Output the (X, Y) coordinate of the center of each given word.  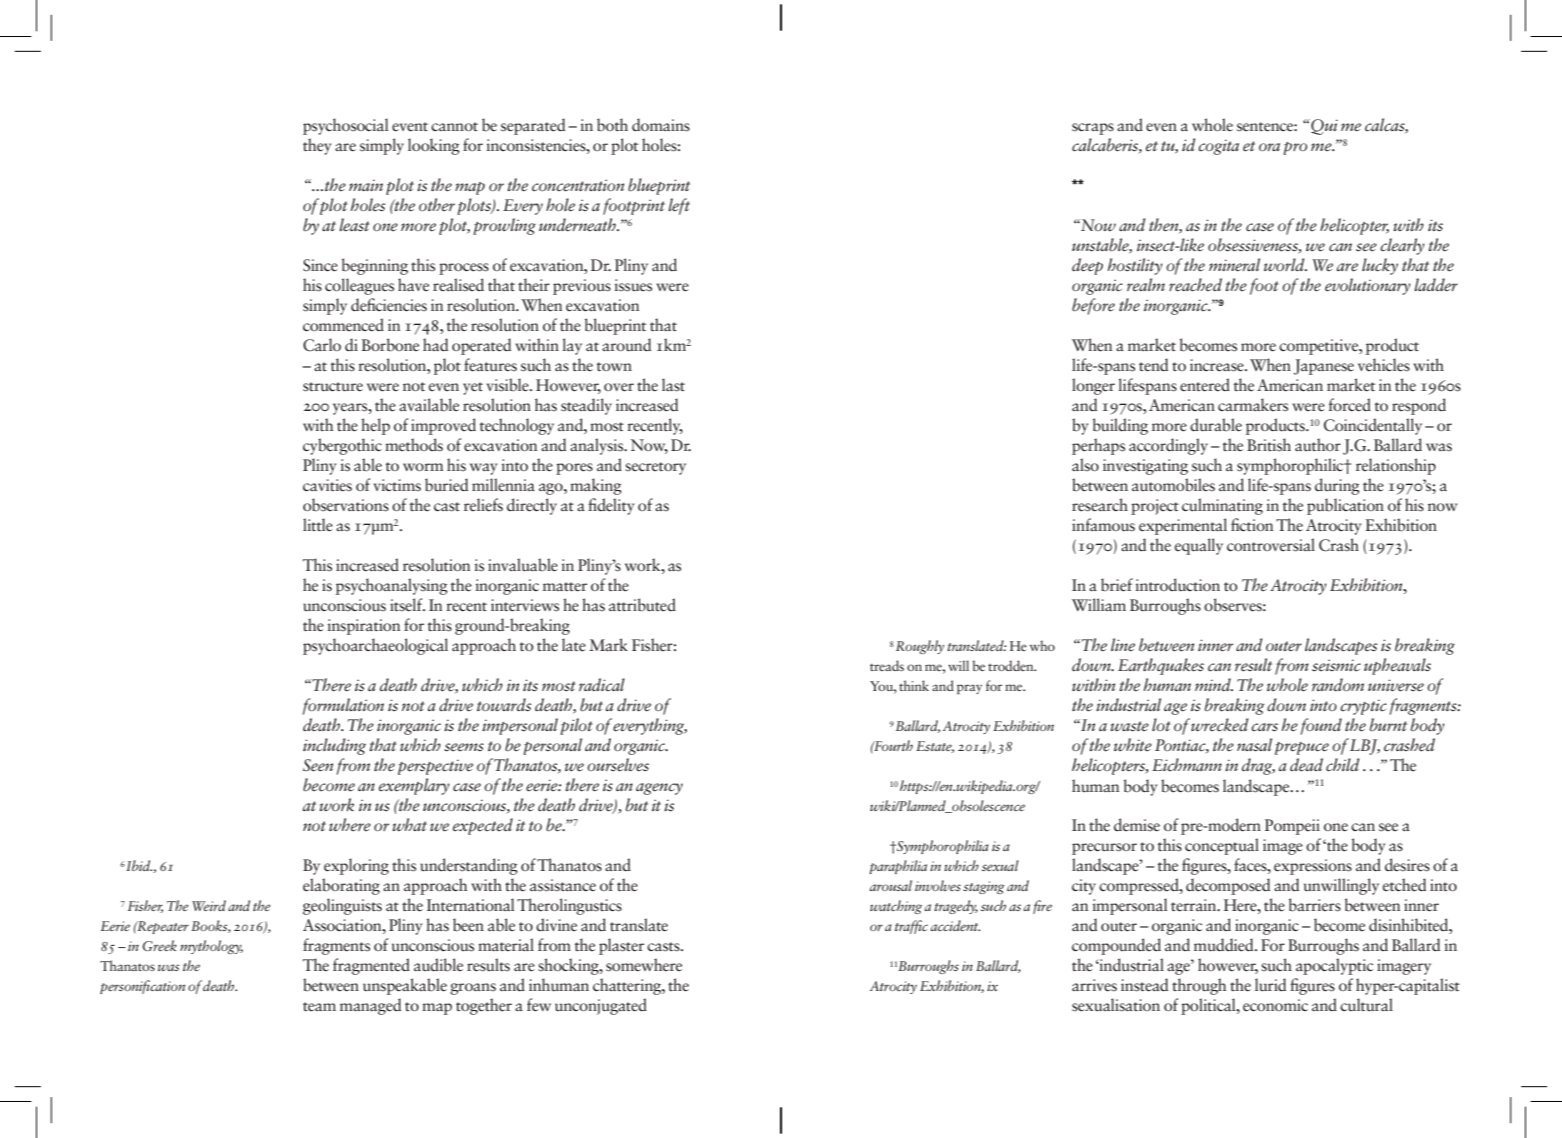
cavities (327, 485)
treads (887, 665)
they (317, 146)
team (319, 1007)
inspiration (363, 627)
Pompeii (1292, 827)
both (612, 125)
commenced (343, 325)
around (626, 345)
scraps (1093, 129)
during (1337, 486)
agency (659, 789)
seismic (1336, 665)
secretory (655, 468)
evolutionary (1368, 286)
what (409, 824)
